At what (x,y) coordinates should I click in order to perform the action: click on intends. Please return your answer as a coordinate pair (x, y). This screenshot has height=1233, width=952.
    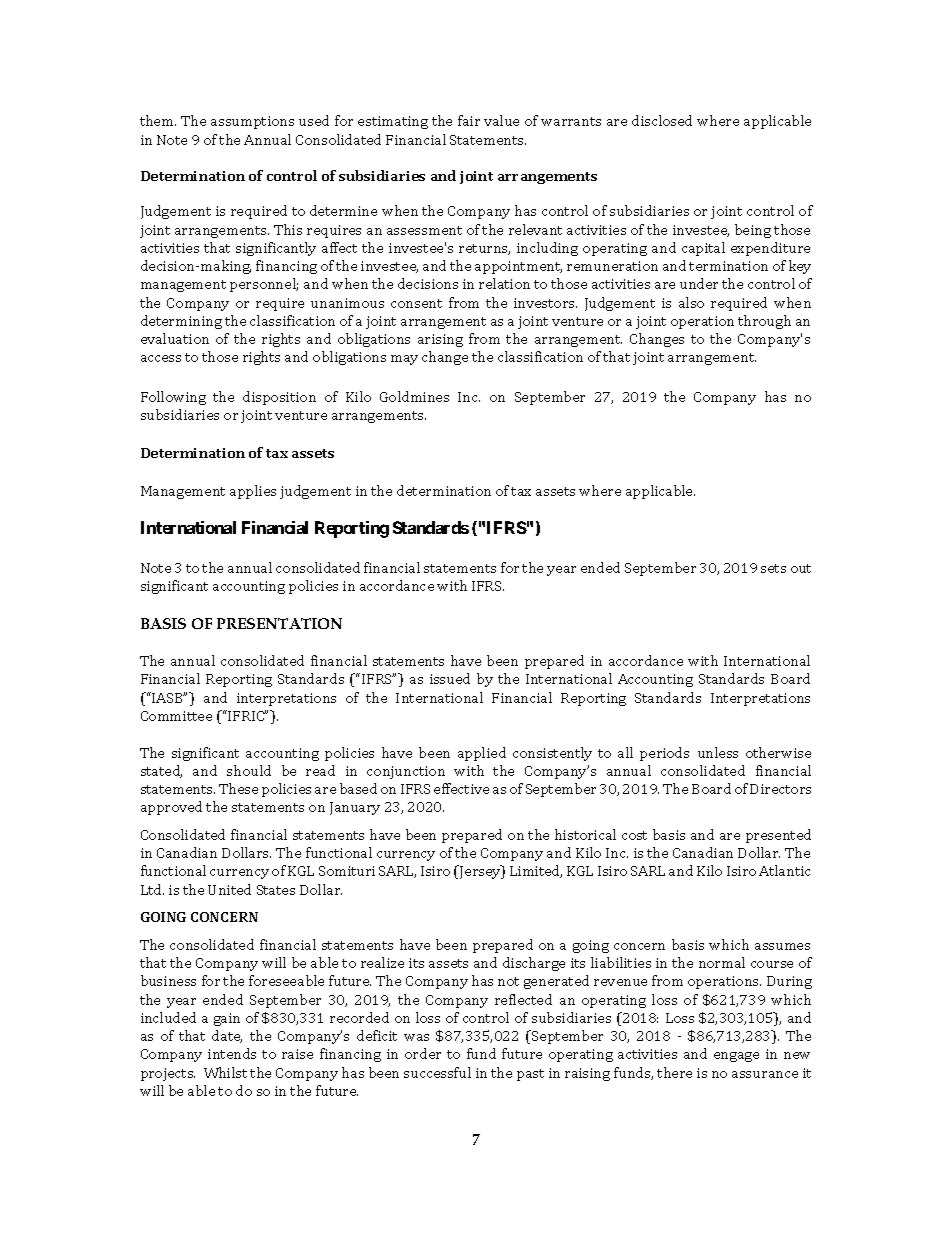
    Looking at the image, I should click on (232, 1053).
